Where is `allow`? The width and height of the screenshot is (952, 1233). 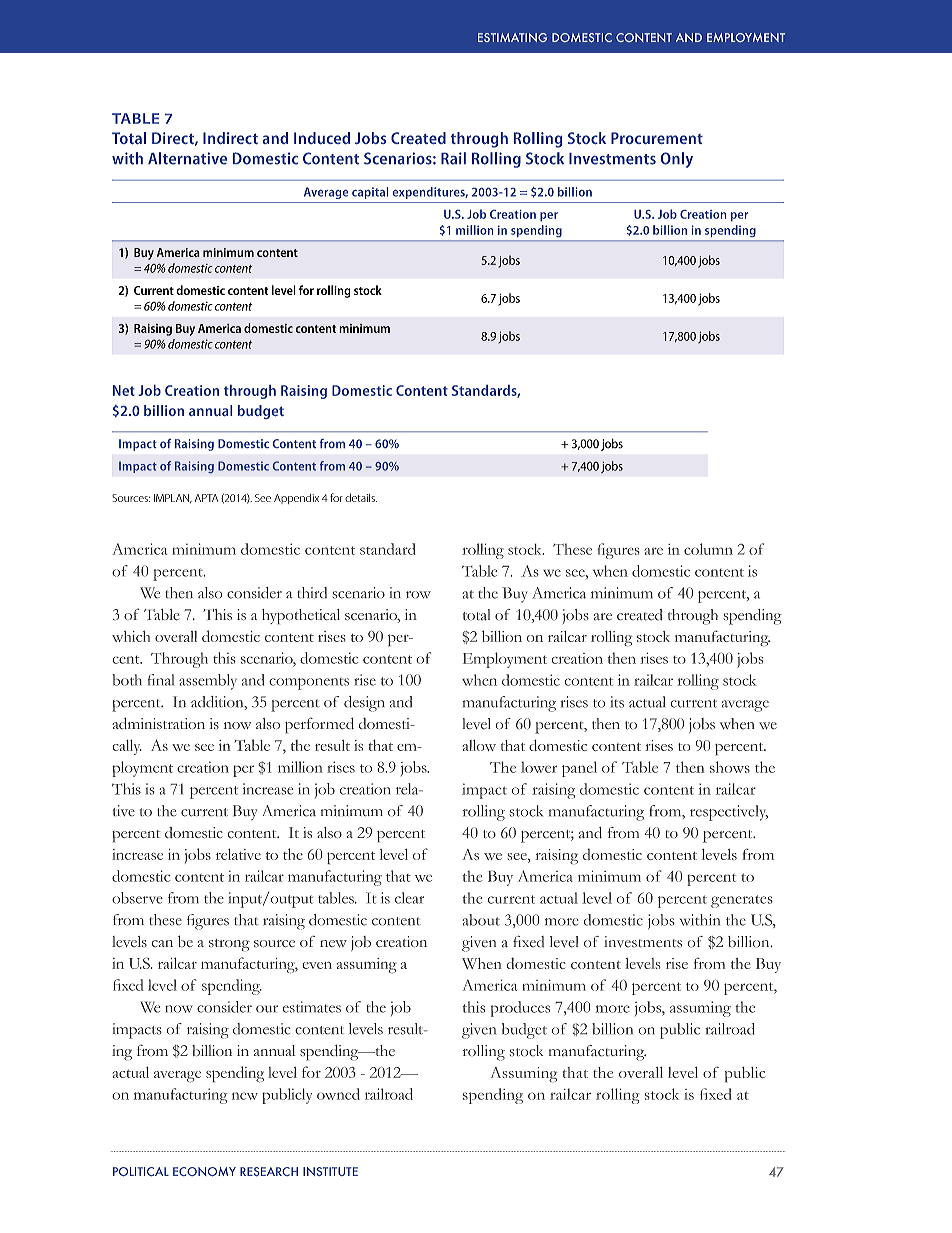 allow is located at coordinates (479, 745).
